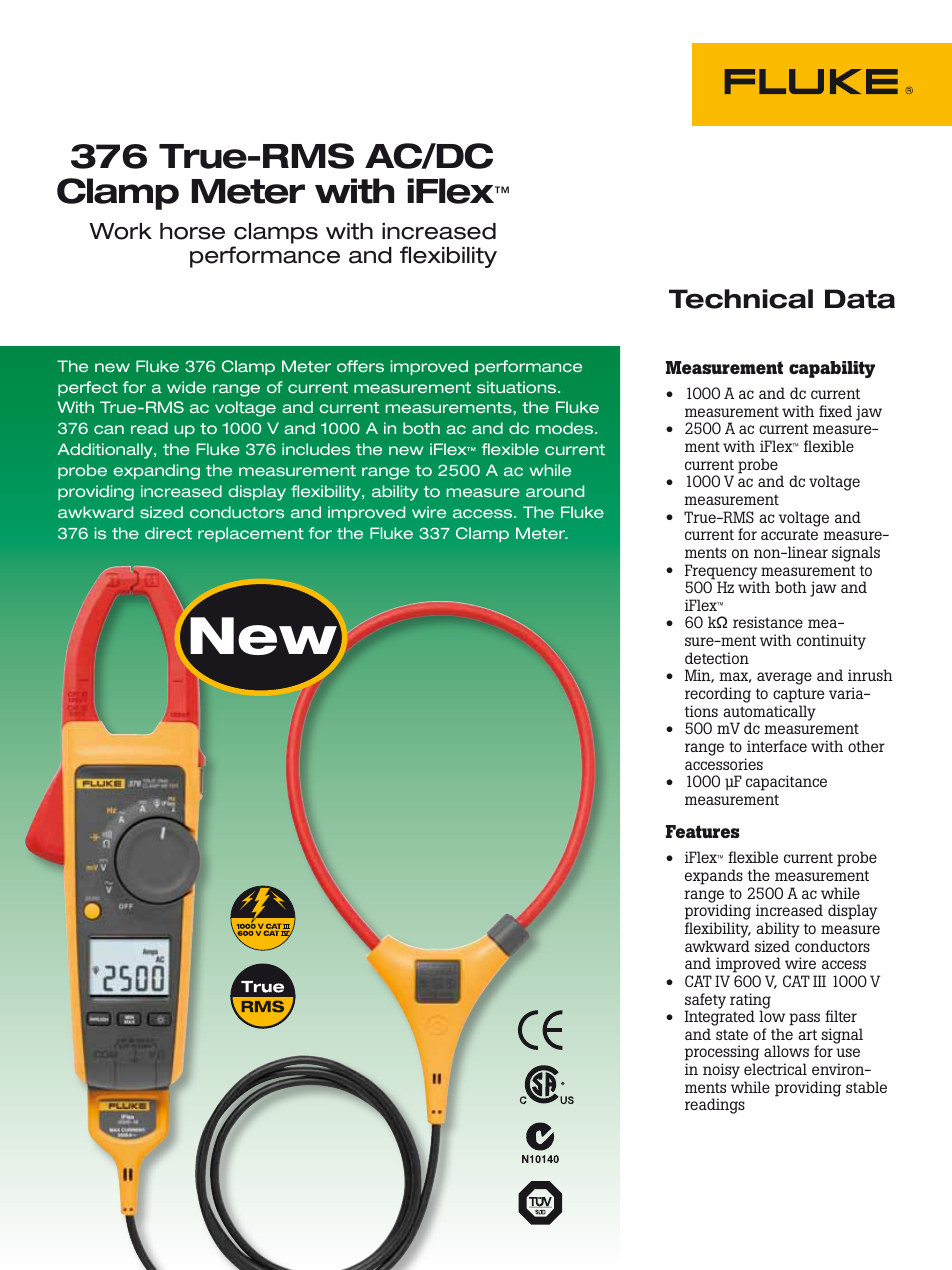 This screenshot has width=952, height=1270. What do you see at coordinates (721, 1071) in the screenshot?
I see `noisy` at bounding box center [721, 1071].
